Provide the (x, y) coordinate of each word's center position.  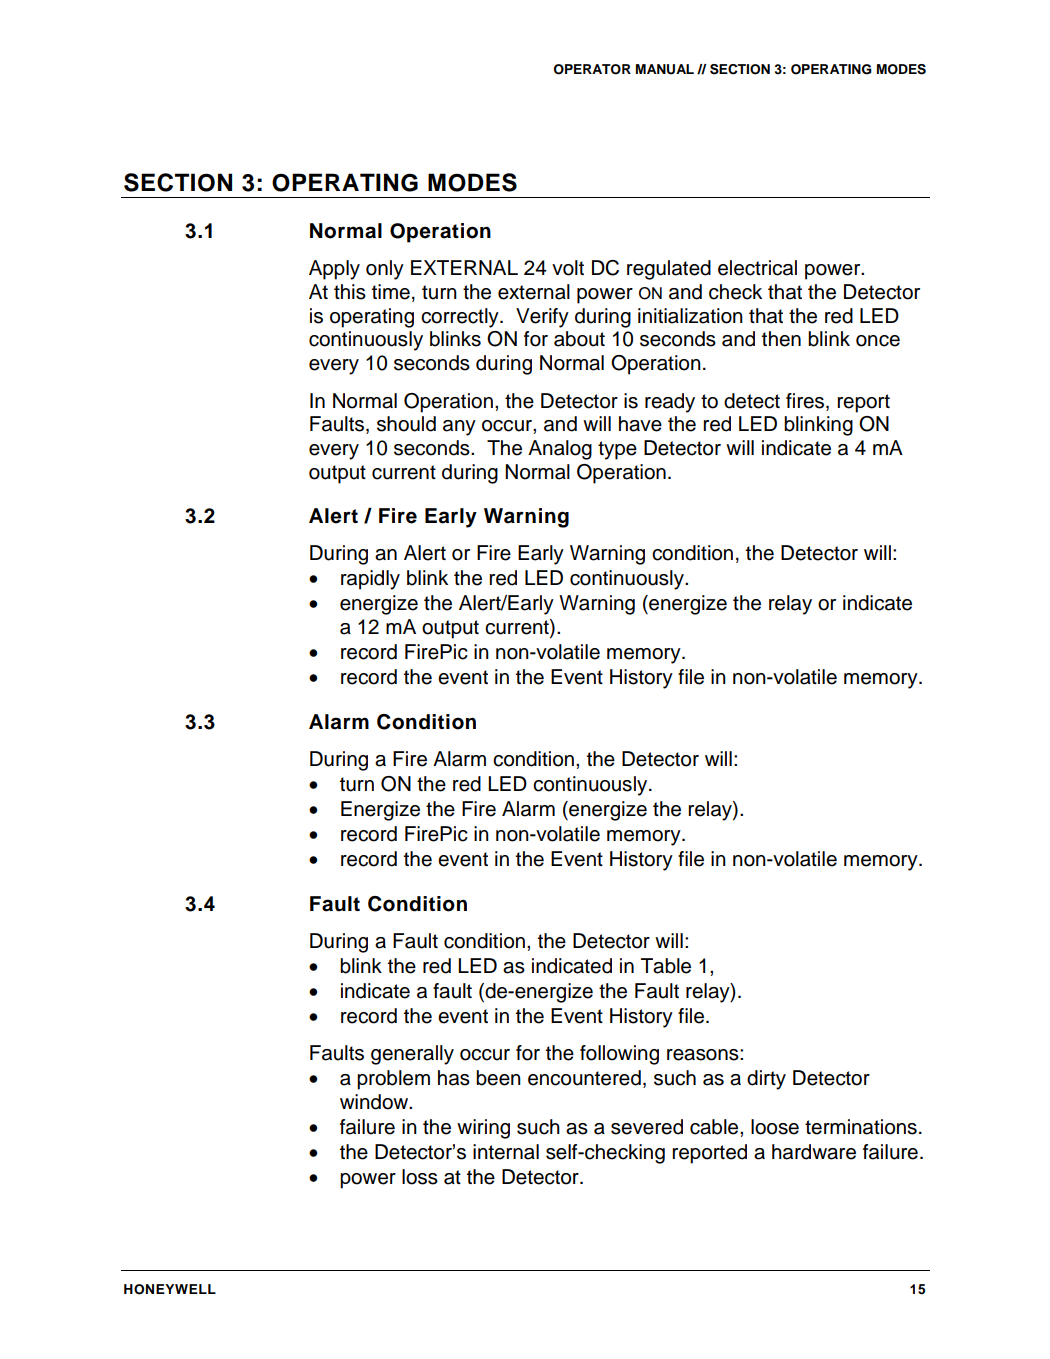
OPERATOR (592, 69)
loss (420, 1177)
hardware (814, 1152)
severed (647, 1127)
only (385, 270)
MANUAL (665, 69)
